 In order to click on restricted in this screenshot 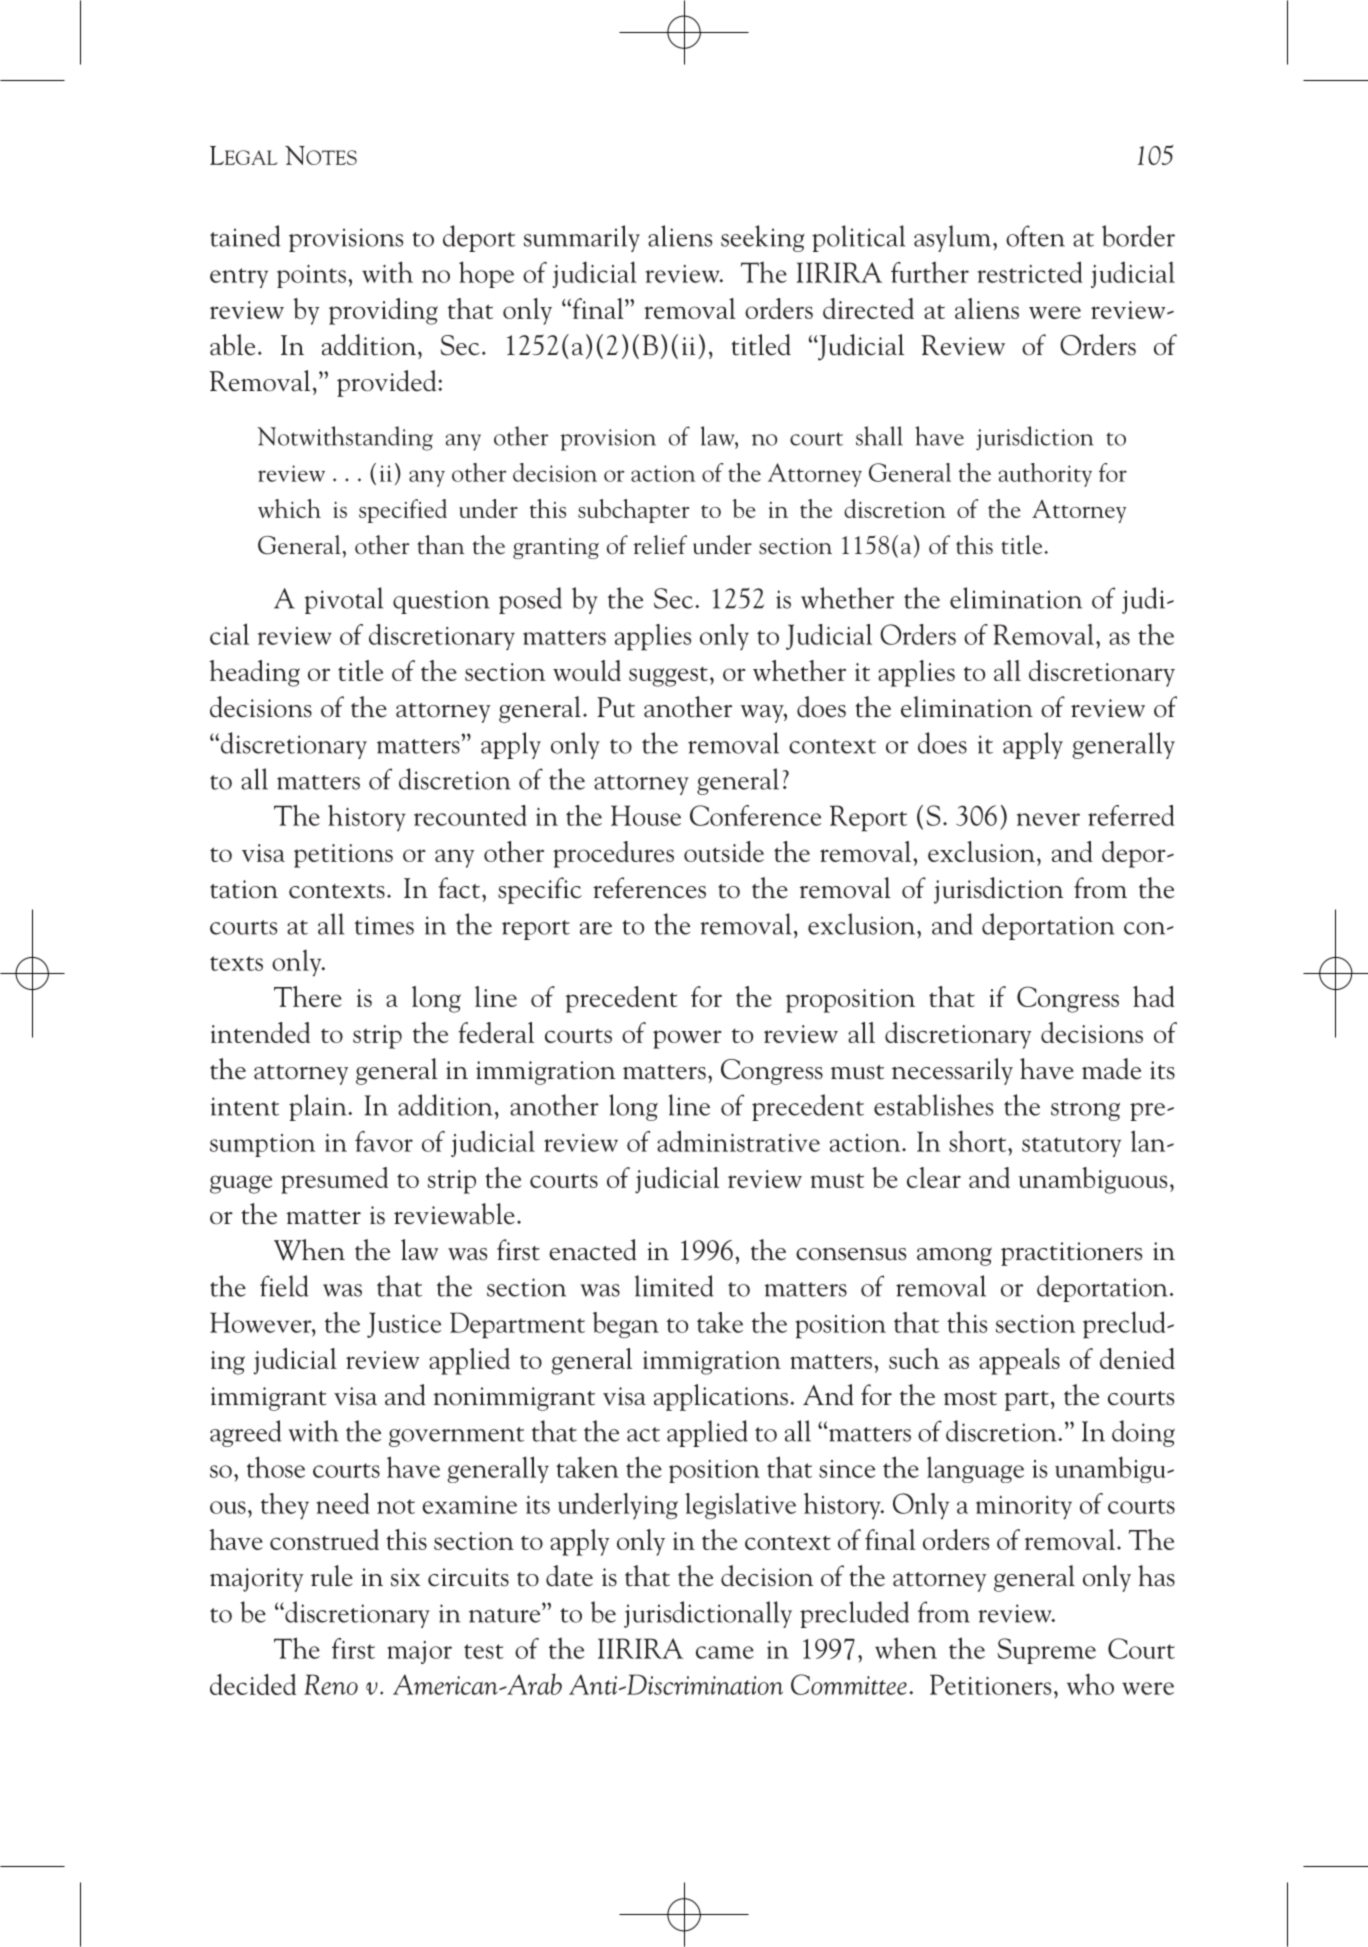, I will do `click(1030, 272)`.
